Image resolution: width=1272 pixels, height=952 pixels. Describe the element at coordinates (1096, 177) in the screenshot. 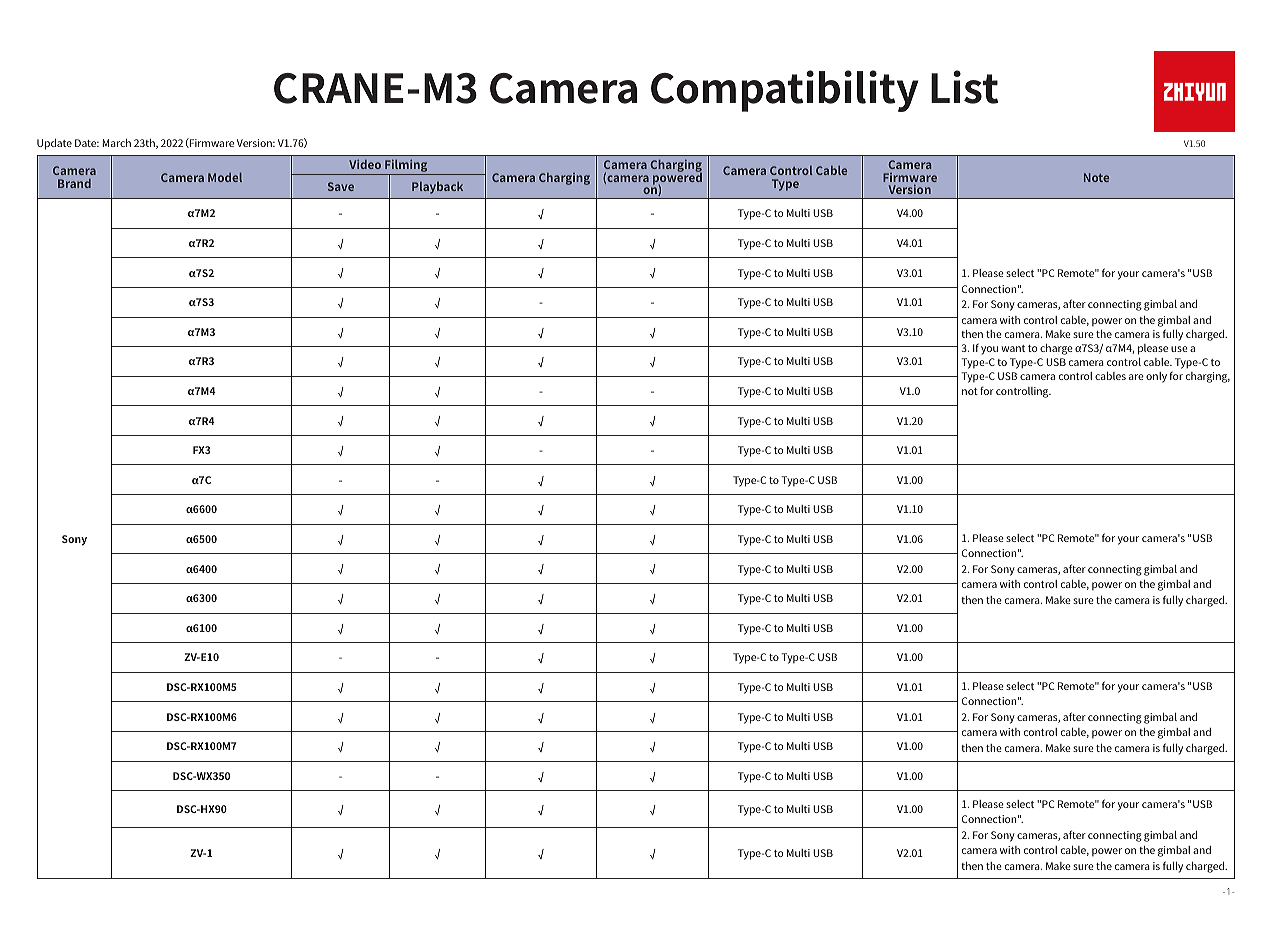

I see `Note` at that location.
